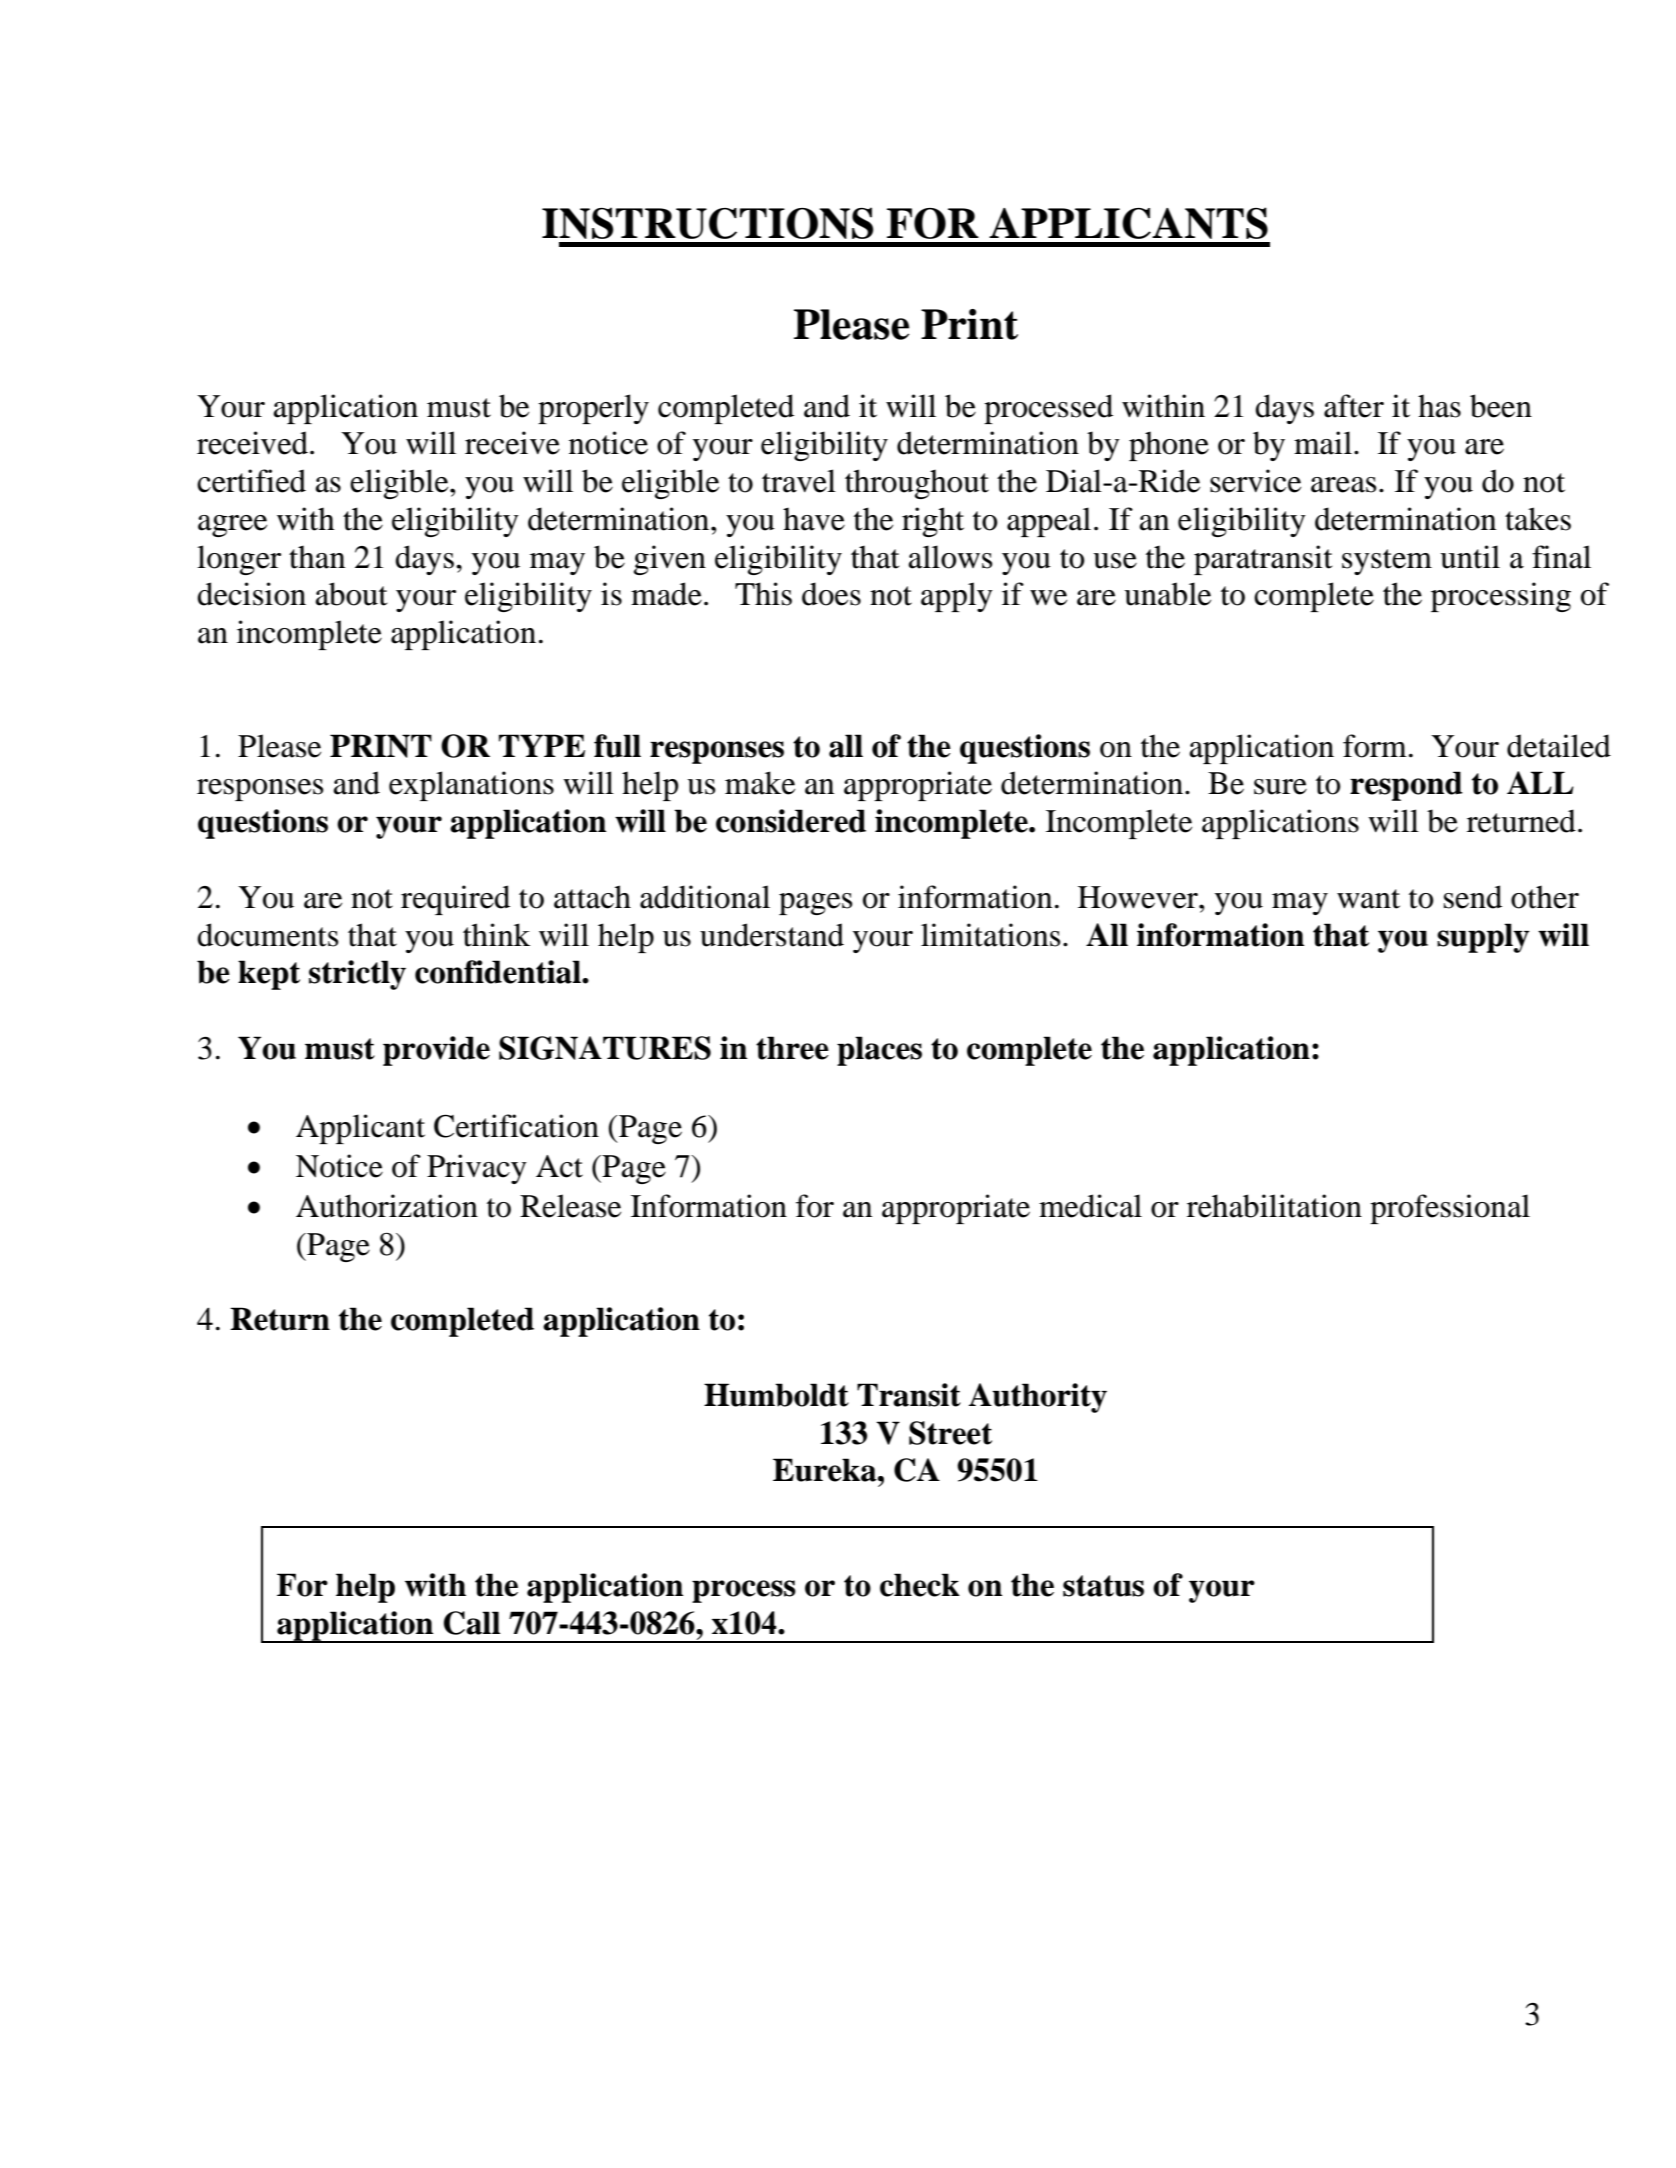 This image has height=2168, width=1676. I want to click on Call, so click(472, 1623).
